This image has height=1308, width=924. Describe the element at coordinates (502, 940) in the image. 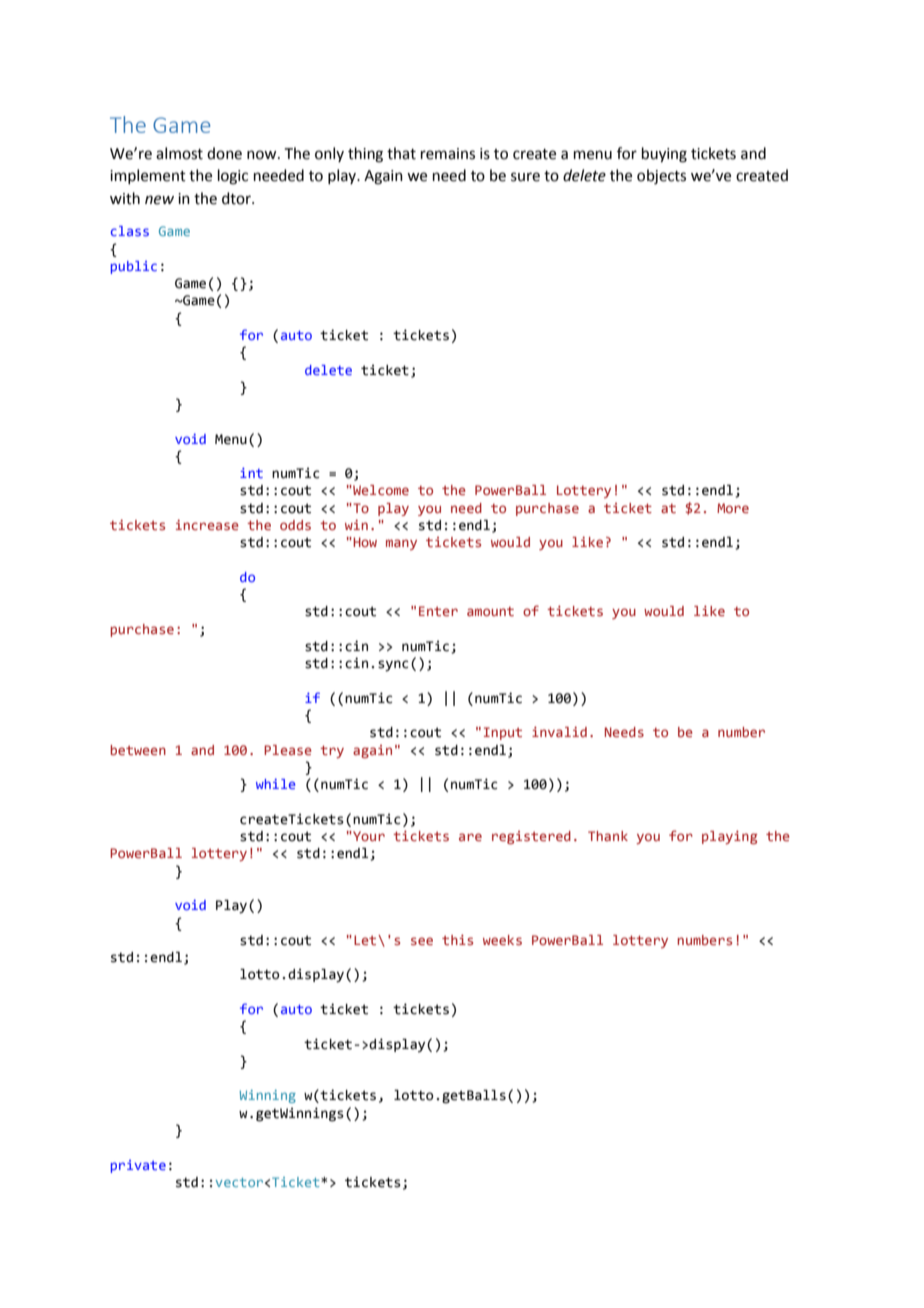

I see `weeks` at that location.
